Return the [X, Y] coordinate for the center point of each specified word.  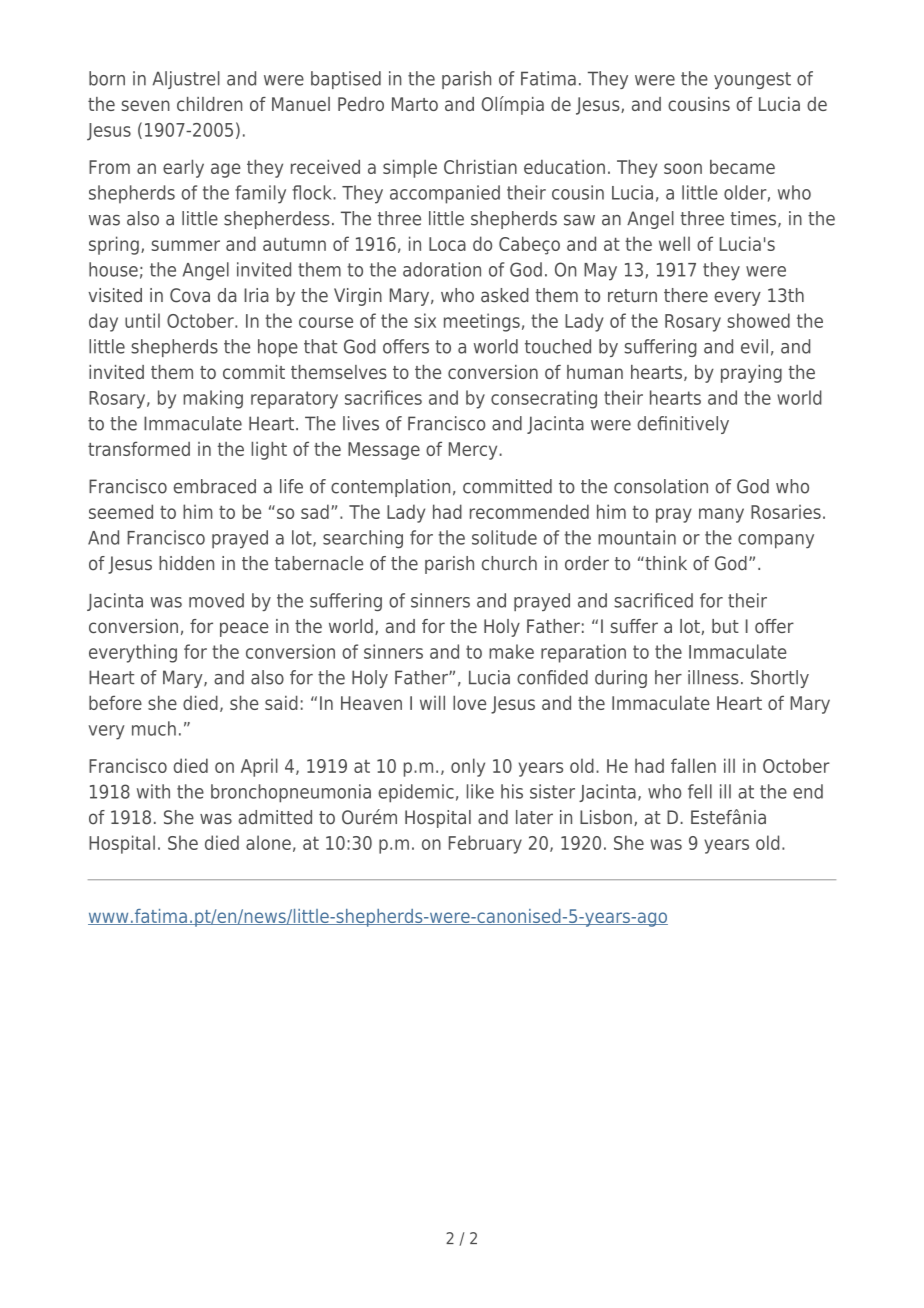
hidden [186, 563]
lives [361, 423]
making [213, 399]
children [209, 104]
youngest [752, 80]
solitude [504, 537]
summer [185, 245]
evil [754, 346]
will [432, 702]
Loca [447, 244]
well [674, 243]
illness [713, 677]
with [153, 791]
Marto [415, 104]
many [721, 515]
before [115, 702]
